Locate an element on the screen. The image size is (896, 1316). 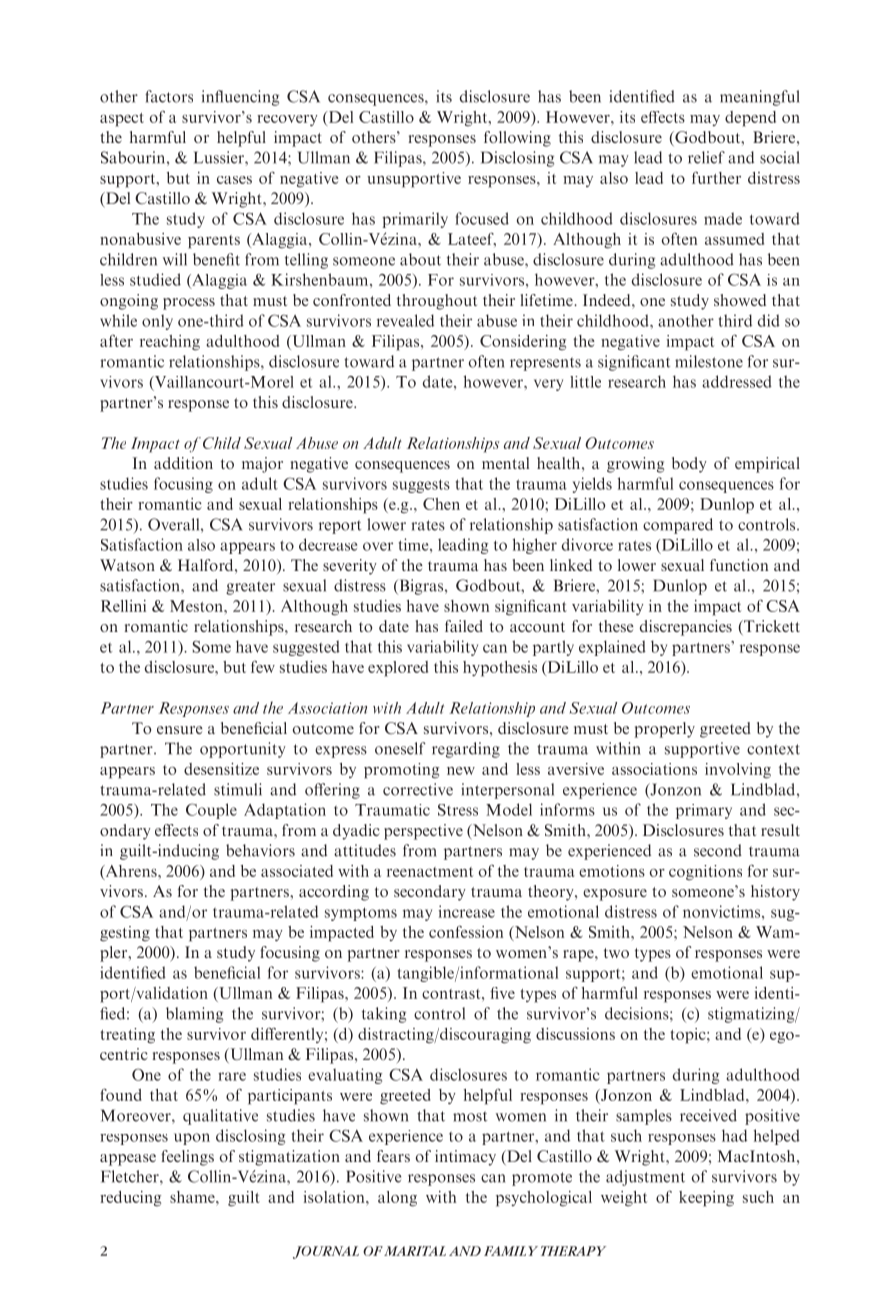
MARITAL is located at coordinates (415, 1251).
